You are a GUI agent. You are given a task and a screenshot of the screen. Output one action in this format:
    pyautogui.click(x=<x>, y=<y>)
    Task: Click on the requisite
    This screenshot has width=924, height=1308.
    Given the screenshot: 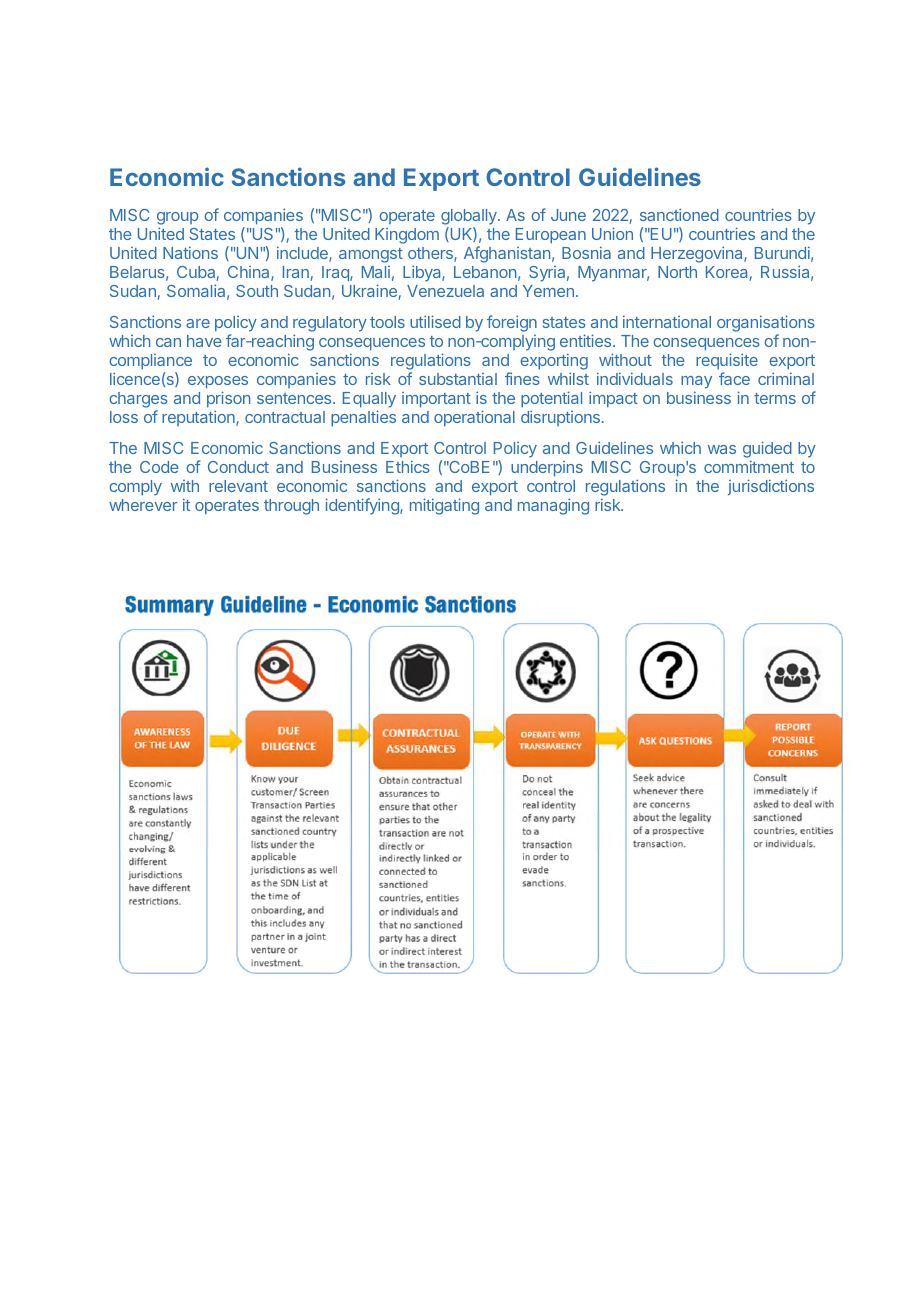 What is the action you would take?
    pyautogui.click(x=727, y=361)
